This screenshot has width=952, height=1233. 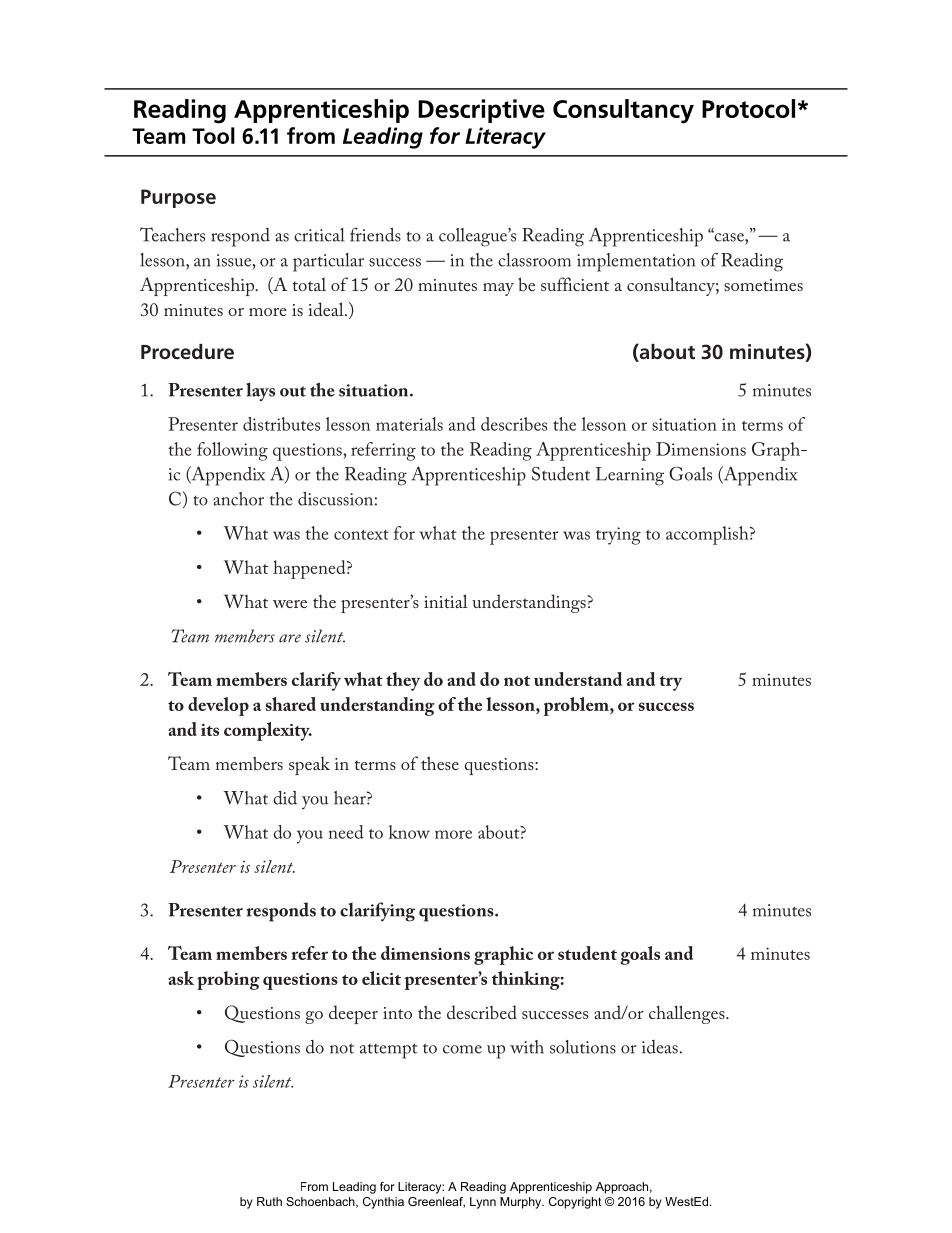 What do you see at coordinates (285, 798) in the screenshot?
I see `did` at bounding box center [285, 798].
